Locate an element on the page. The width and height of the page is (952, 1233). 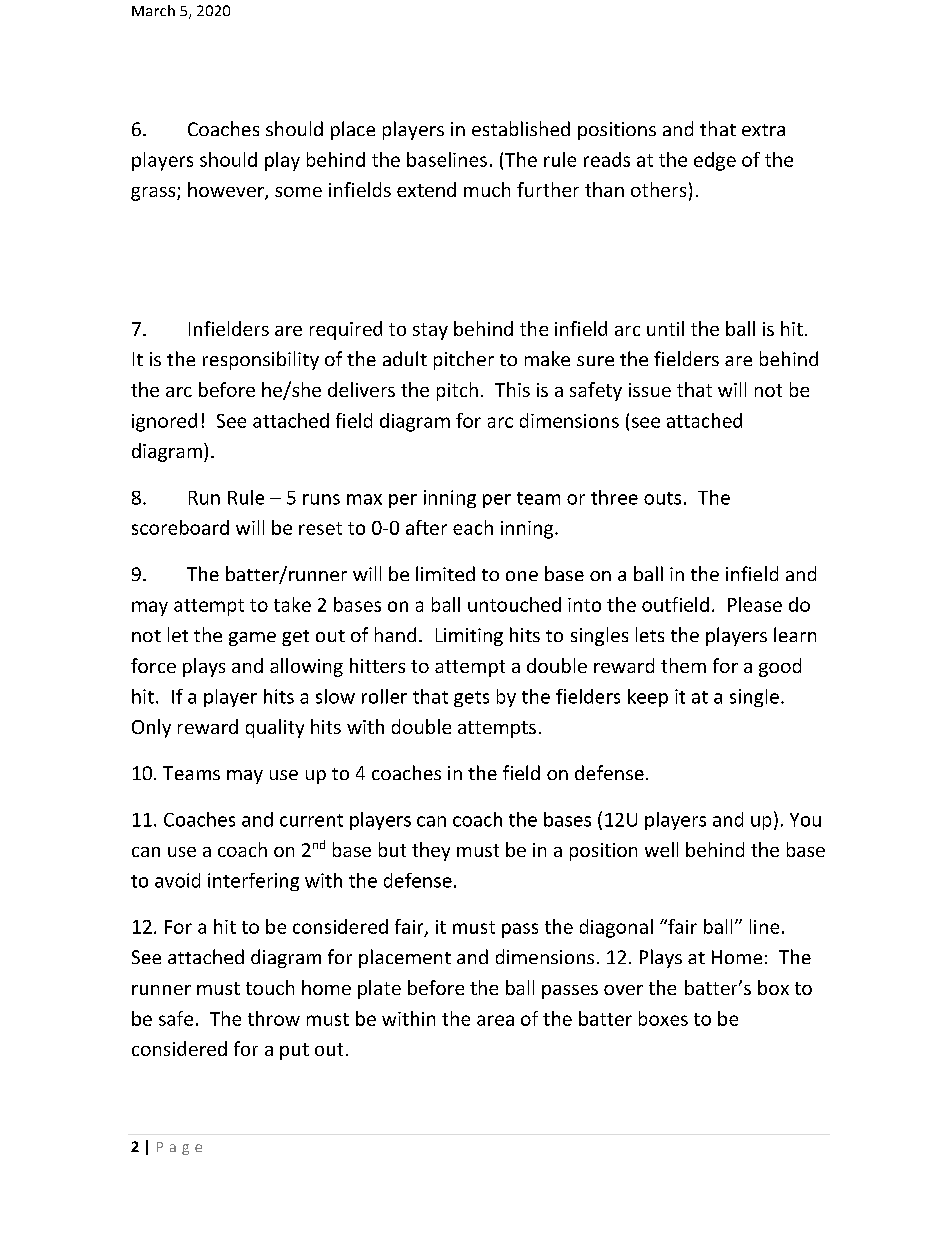
outs is located at coordinates (662, 498).
